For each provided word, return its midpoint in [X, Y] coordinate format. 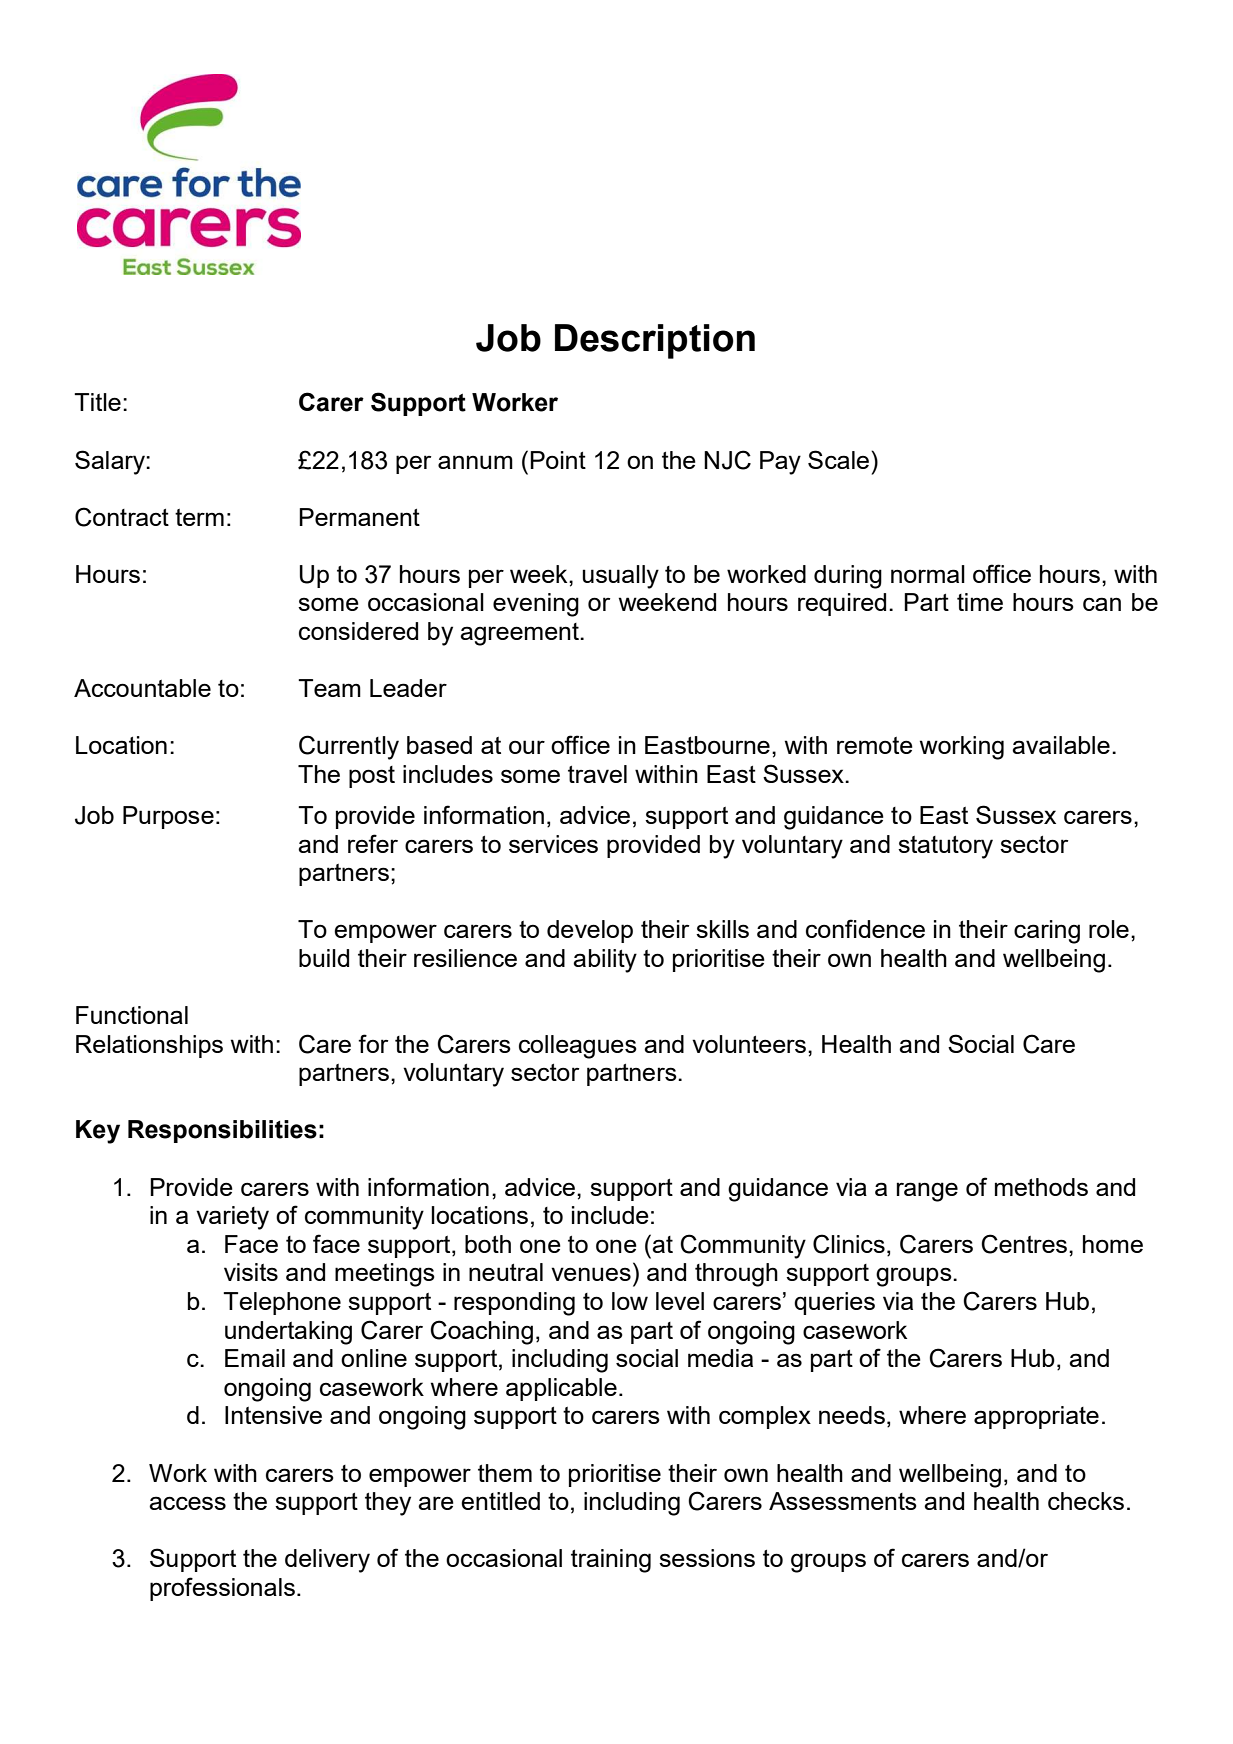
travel [597, 774]
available [1061, 745]
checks [1086, 1501]
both [488, 1244]
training [611, 1561]
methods [1041, 1187]
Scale [840, 459]
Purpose [168, 817]
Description [655, 341]
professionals [222, 1589]
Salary [111, 462]
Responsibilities [222, 1131]
